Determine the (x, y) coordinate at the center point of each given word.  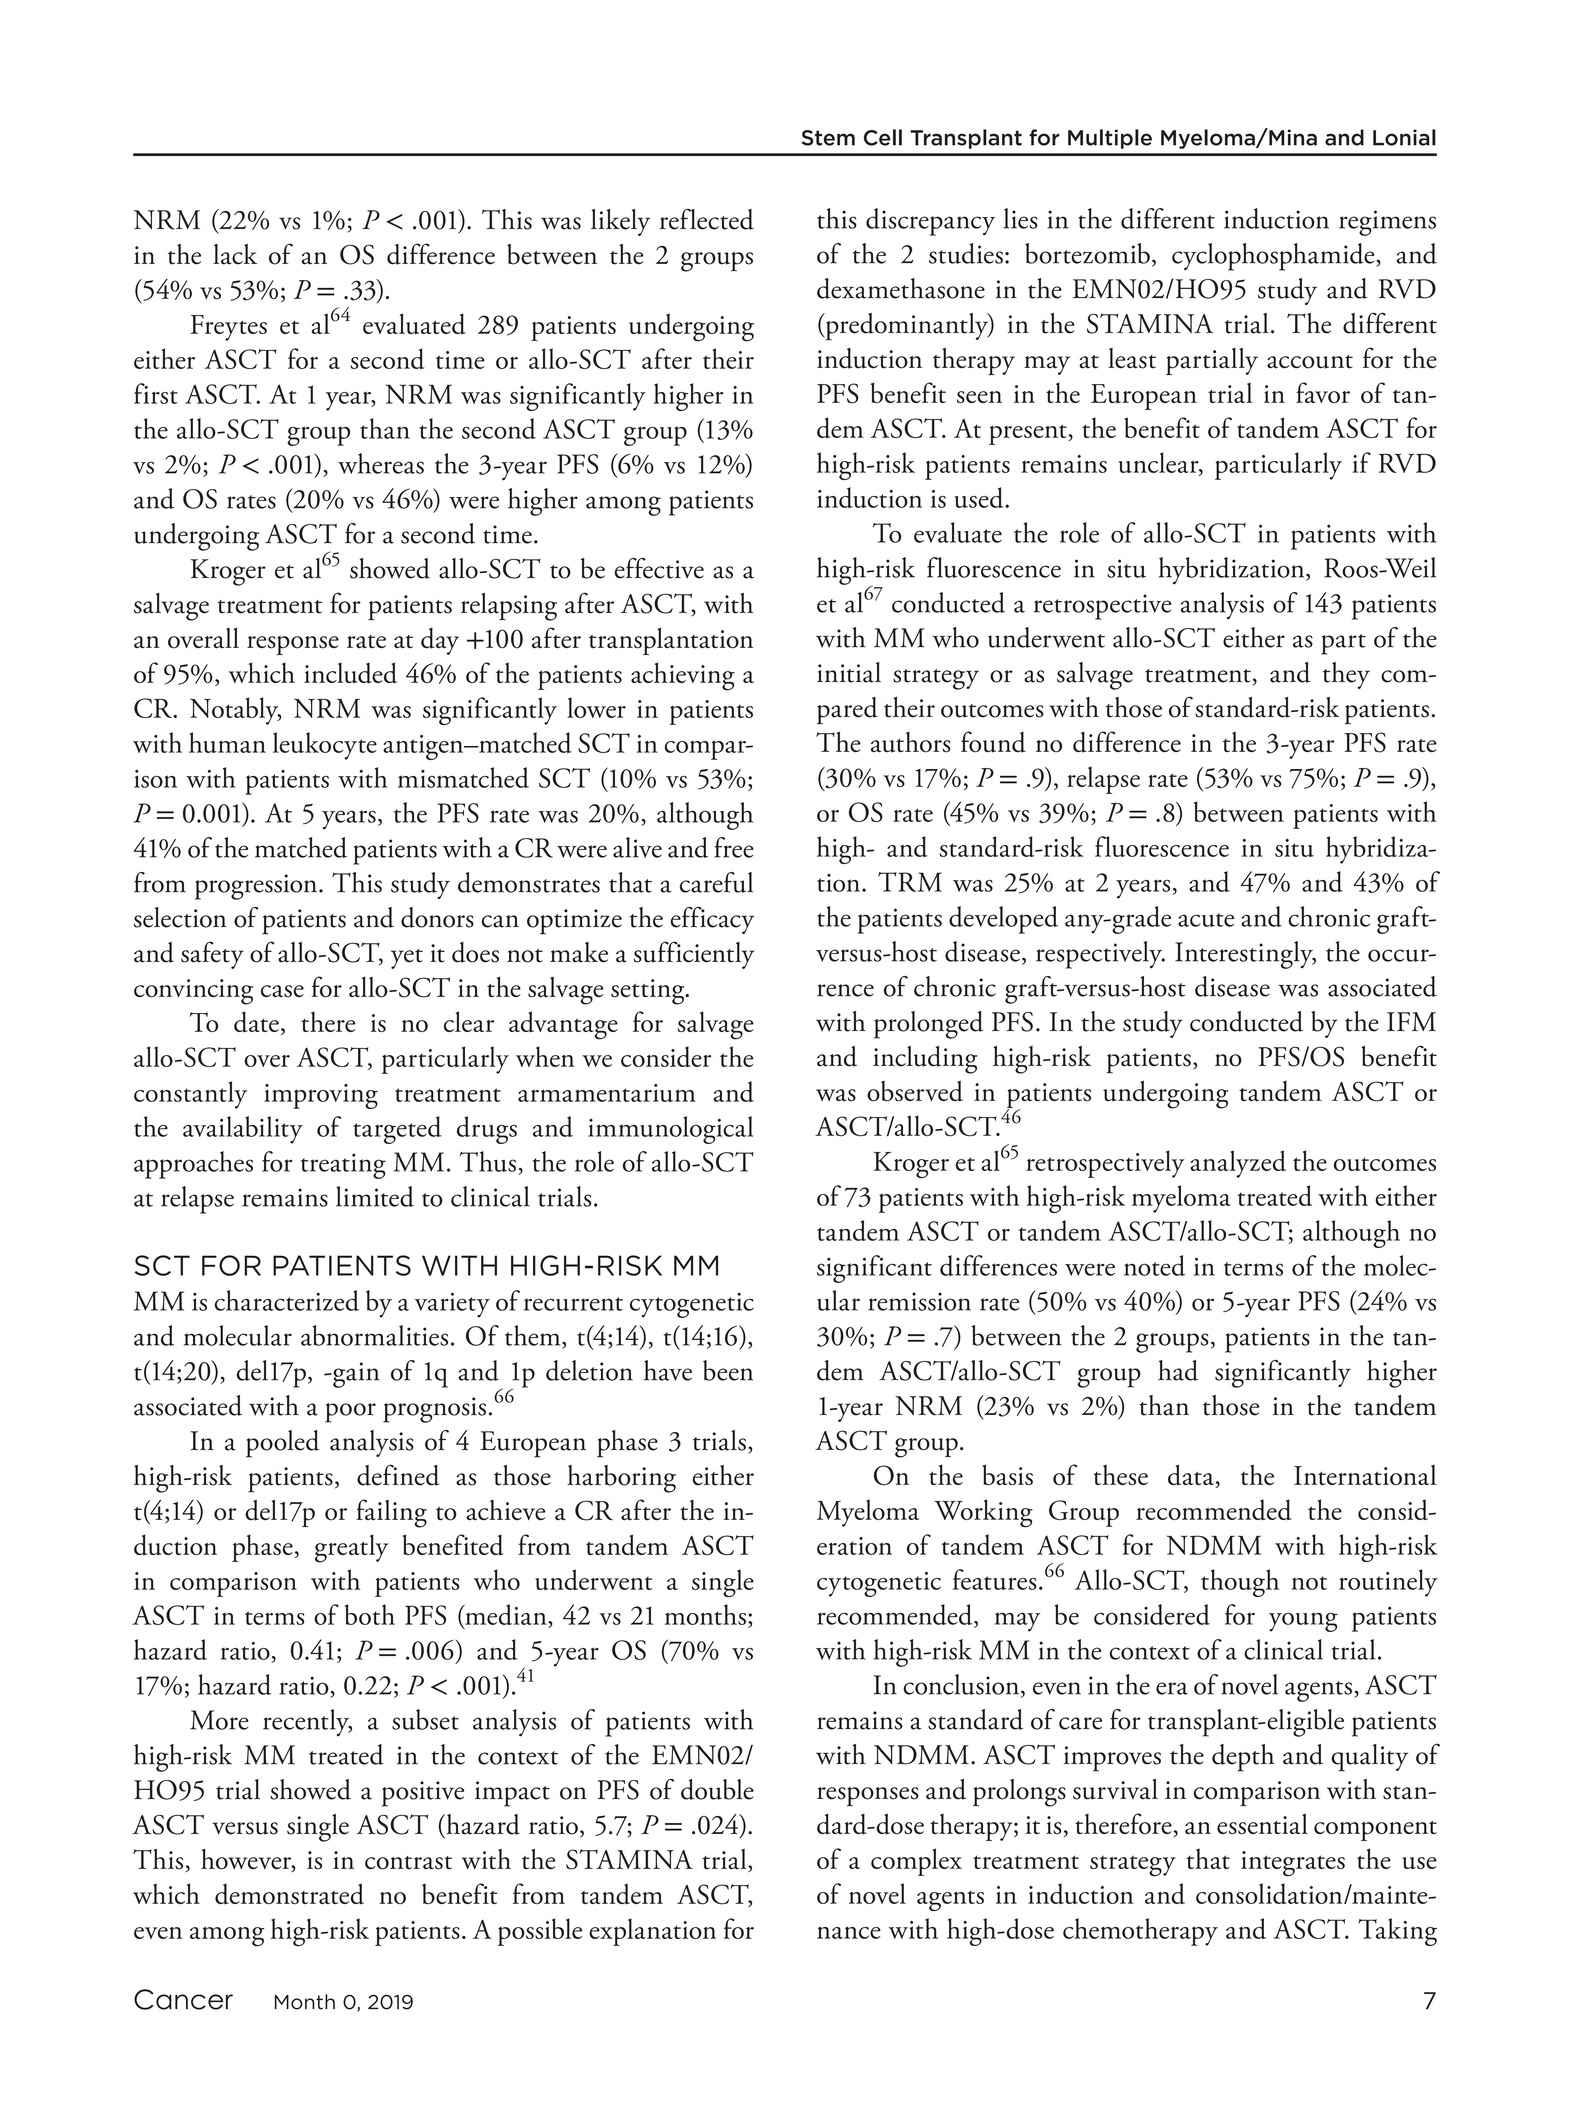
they (1346, 675)
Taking (1397, 1932)
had (1178, 1370)
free (734, 847)
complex (916, 1862)
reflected (707, 219)
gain (355, 1375)
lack (235, 254)
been (728, 1370)
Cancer (183, 1999)
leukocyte (325, 746)
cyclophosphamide (1274, 257)
